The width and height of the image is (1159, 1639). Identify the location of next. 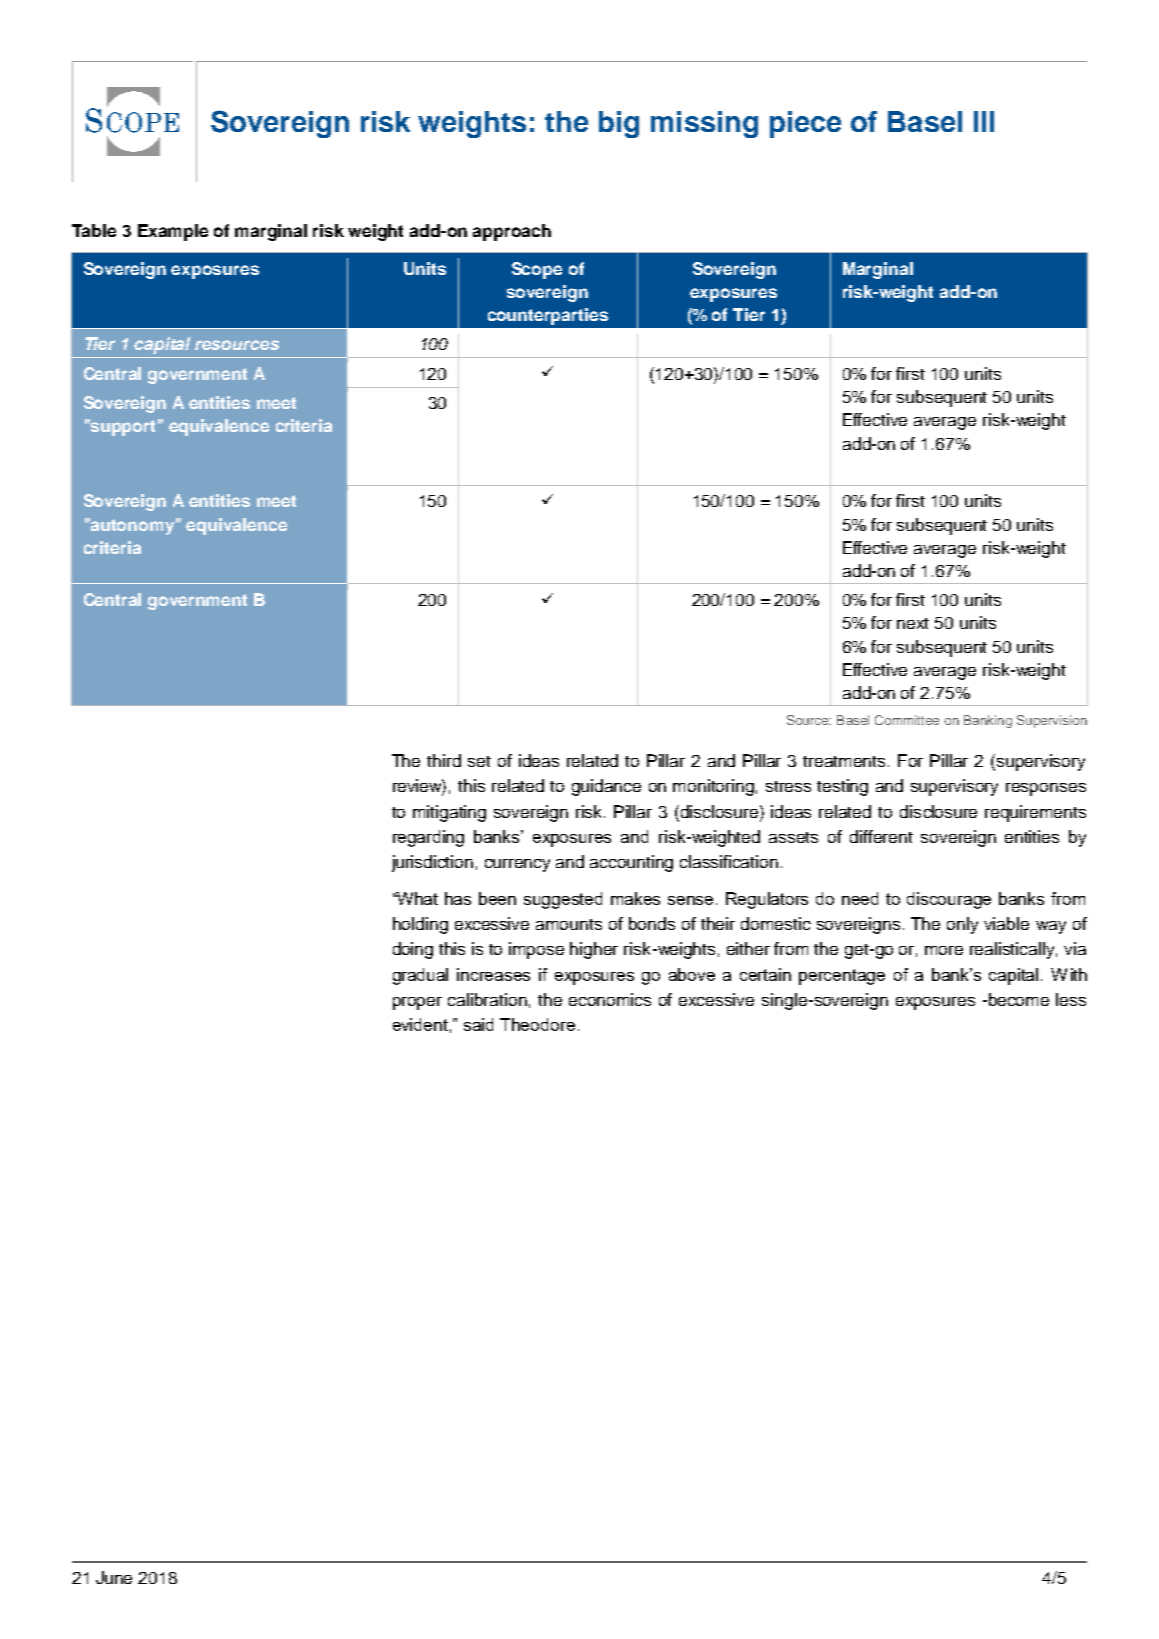
(913, 623).
